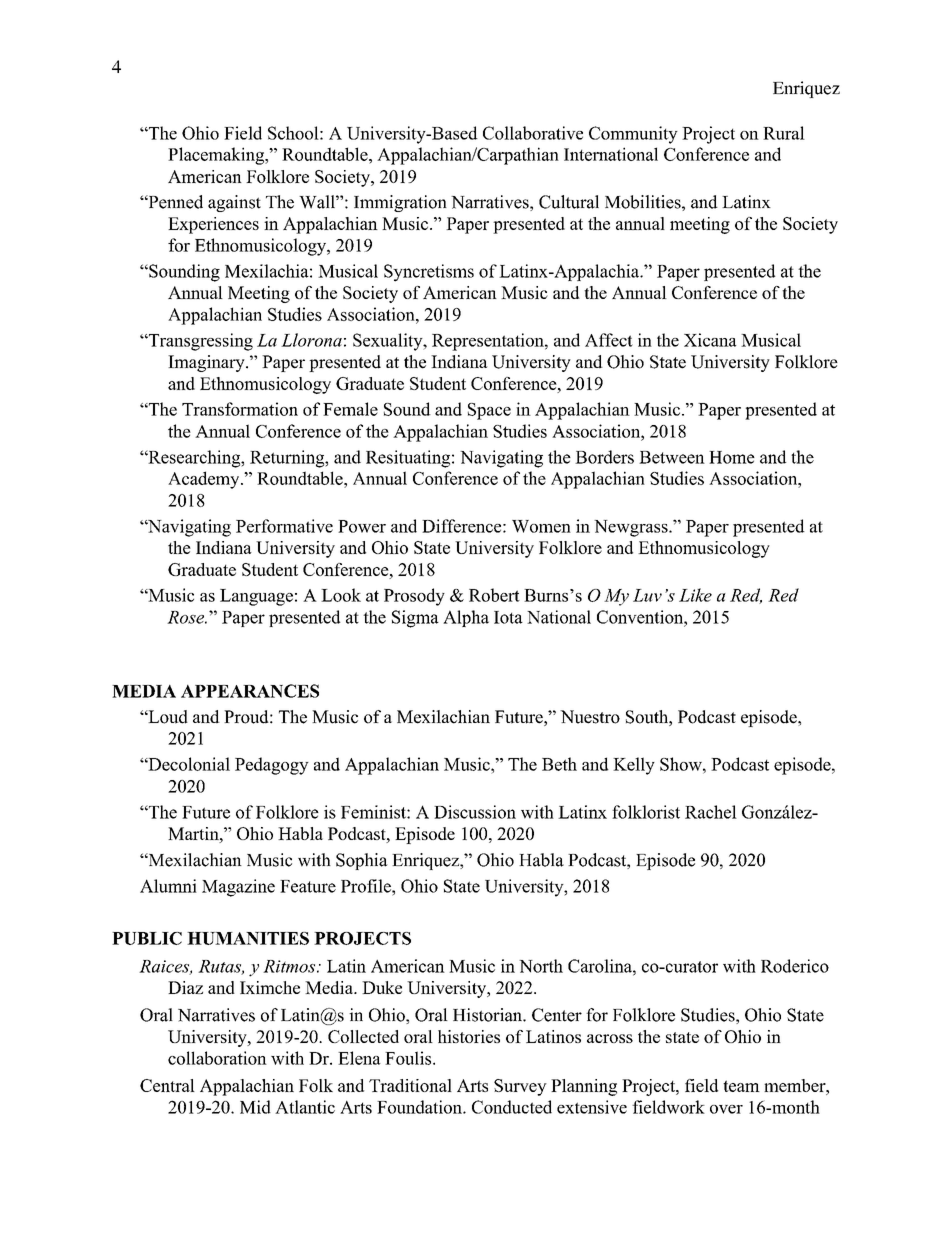 The height and width of the screenshot is (1233, 952). What do you see at coordinates (533, 133) in the screenshot?
I see `Collaborative` at bounding box center [533, 133].
